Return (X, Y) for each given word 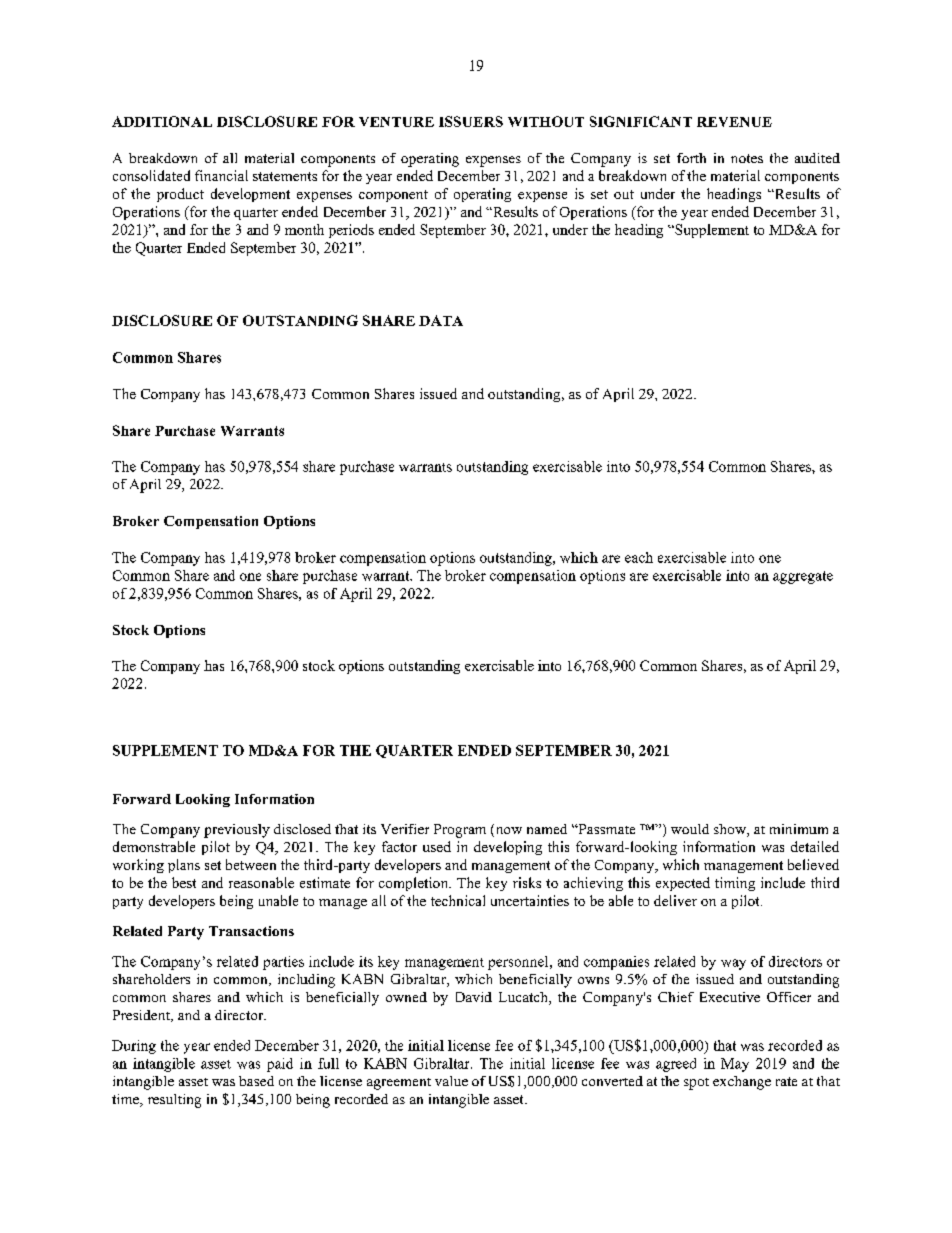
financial (221, 175)
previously (237, 831)
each (639, 557)
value (451, 1081)
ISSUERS (471, 121)
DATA (441, 320)
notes (747, 158)
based (256, 1081)
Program (460, 831)
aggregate (803, 577)
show (731, 830)
